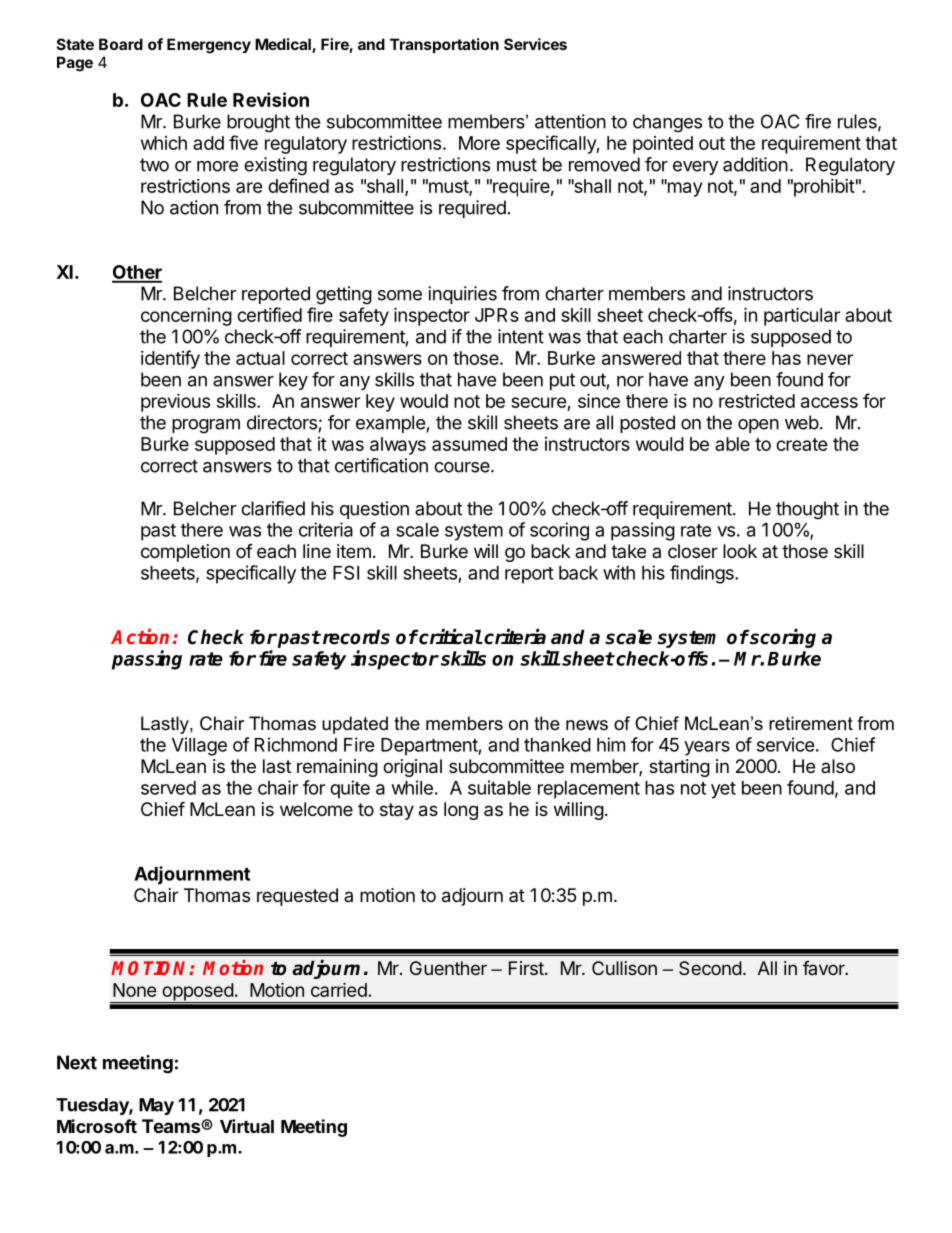 Image resolution: width=952 pixels, height=1233 pixels. I want to click on Microsoft, so click(97, 1126).
